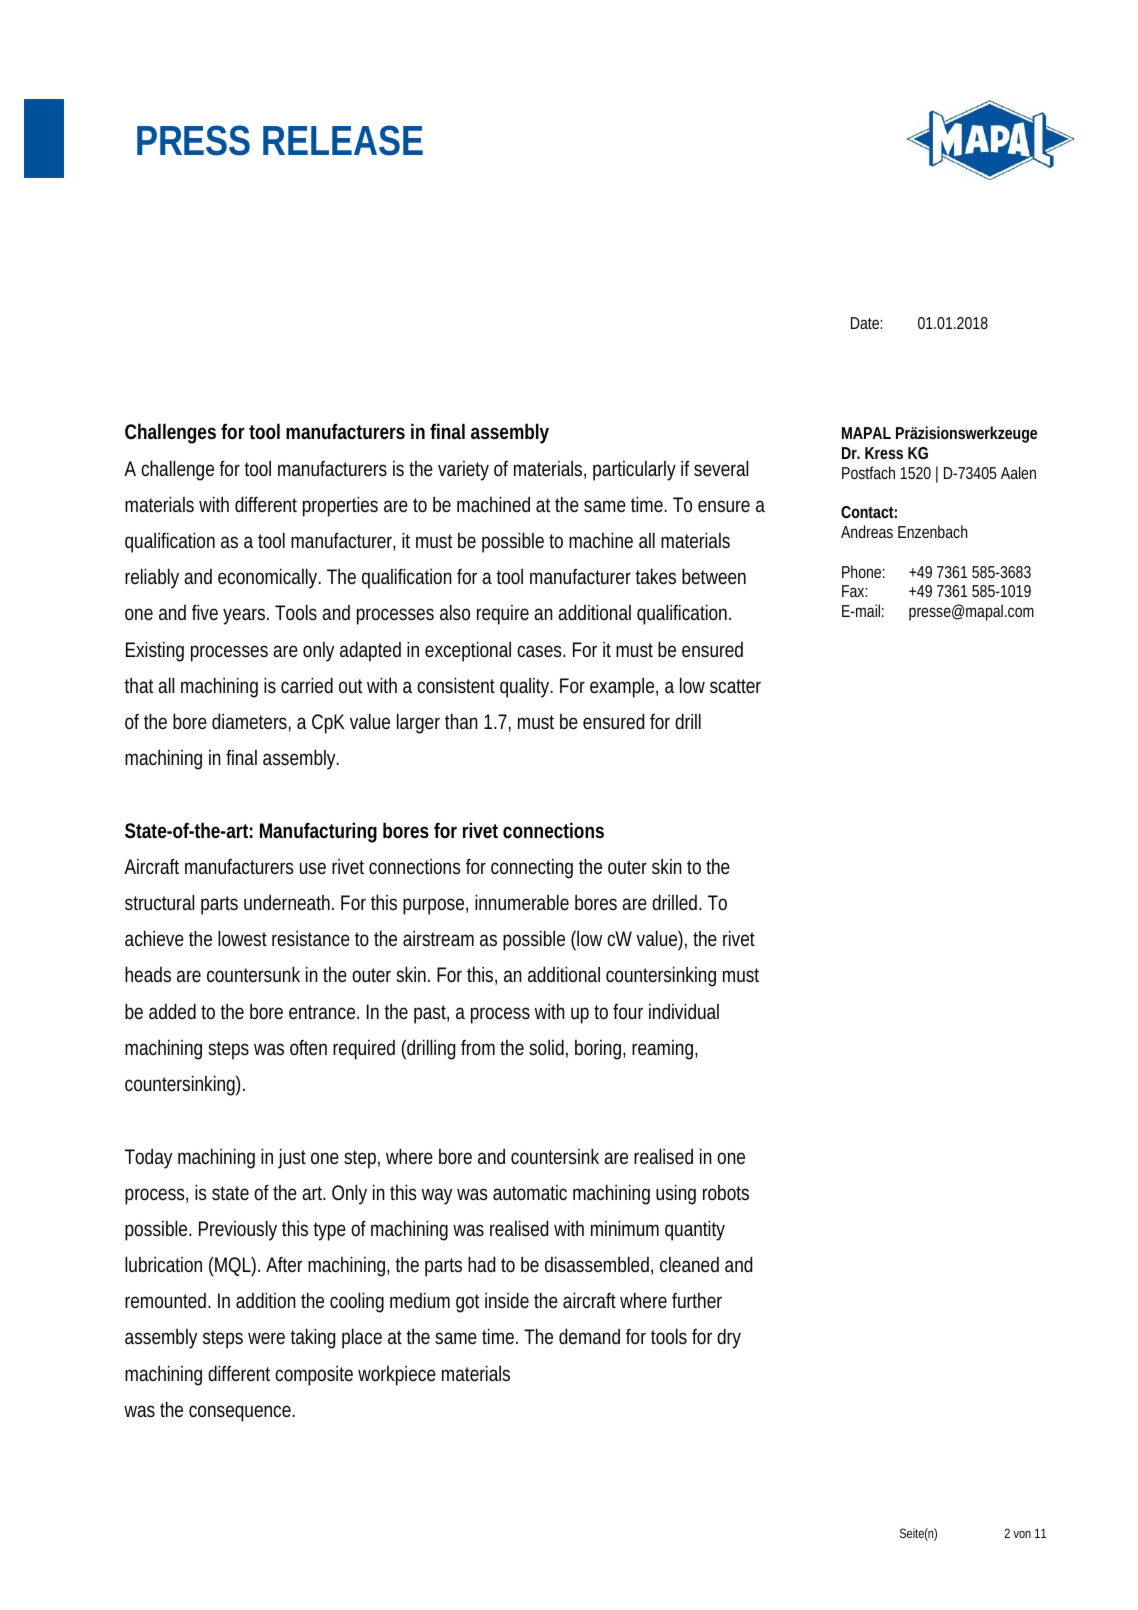  Describe the element at coordinates (624, 687) in the screenshot. I see `example` at that location.
